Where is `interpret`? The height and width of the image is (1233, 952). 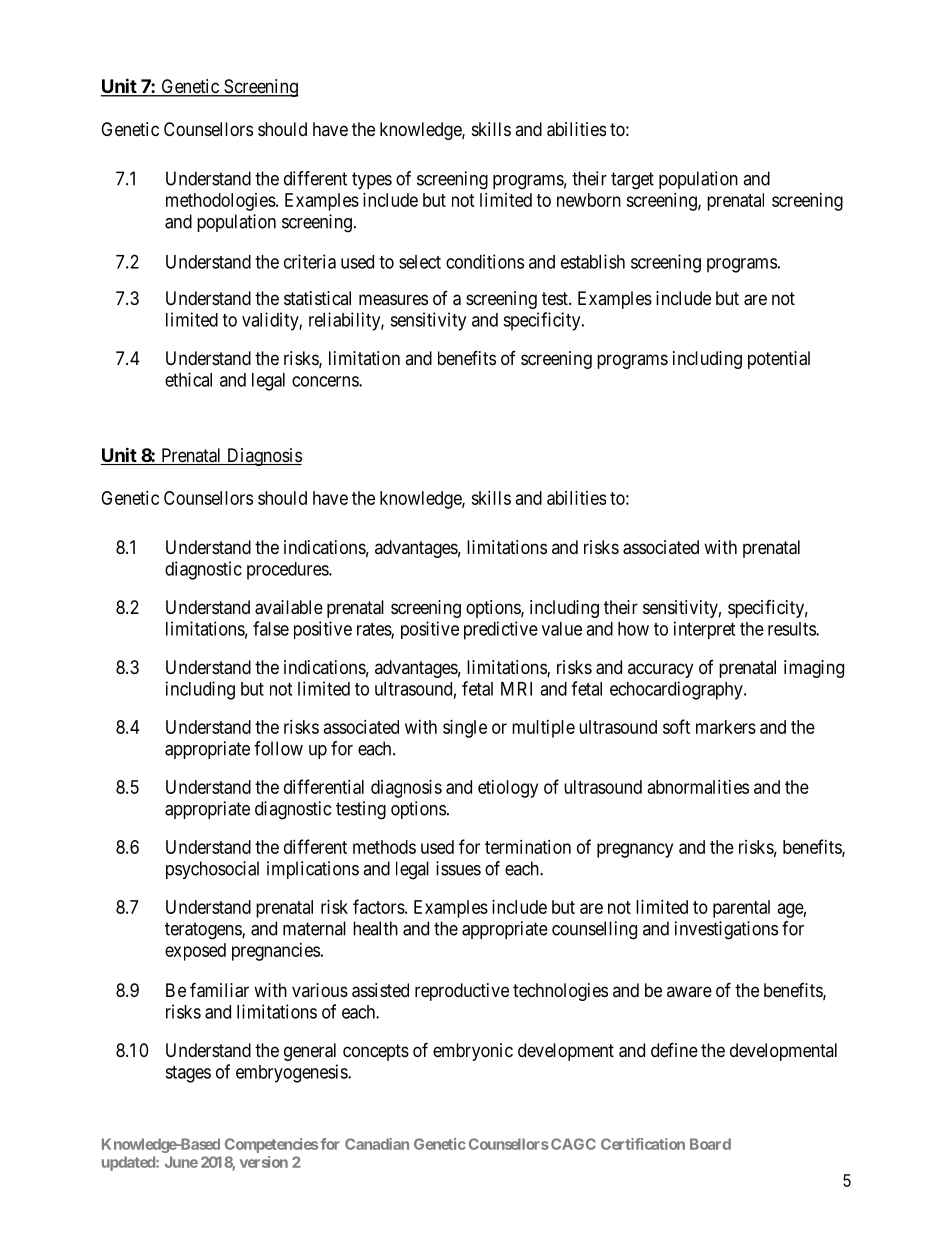 interpret is located at coordinates (704, 630).
